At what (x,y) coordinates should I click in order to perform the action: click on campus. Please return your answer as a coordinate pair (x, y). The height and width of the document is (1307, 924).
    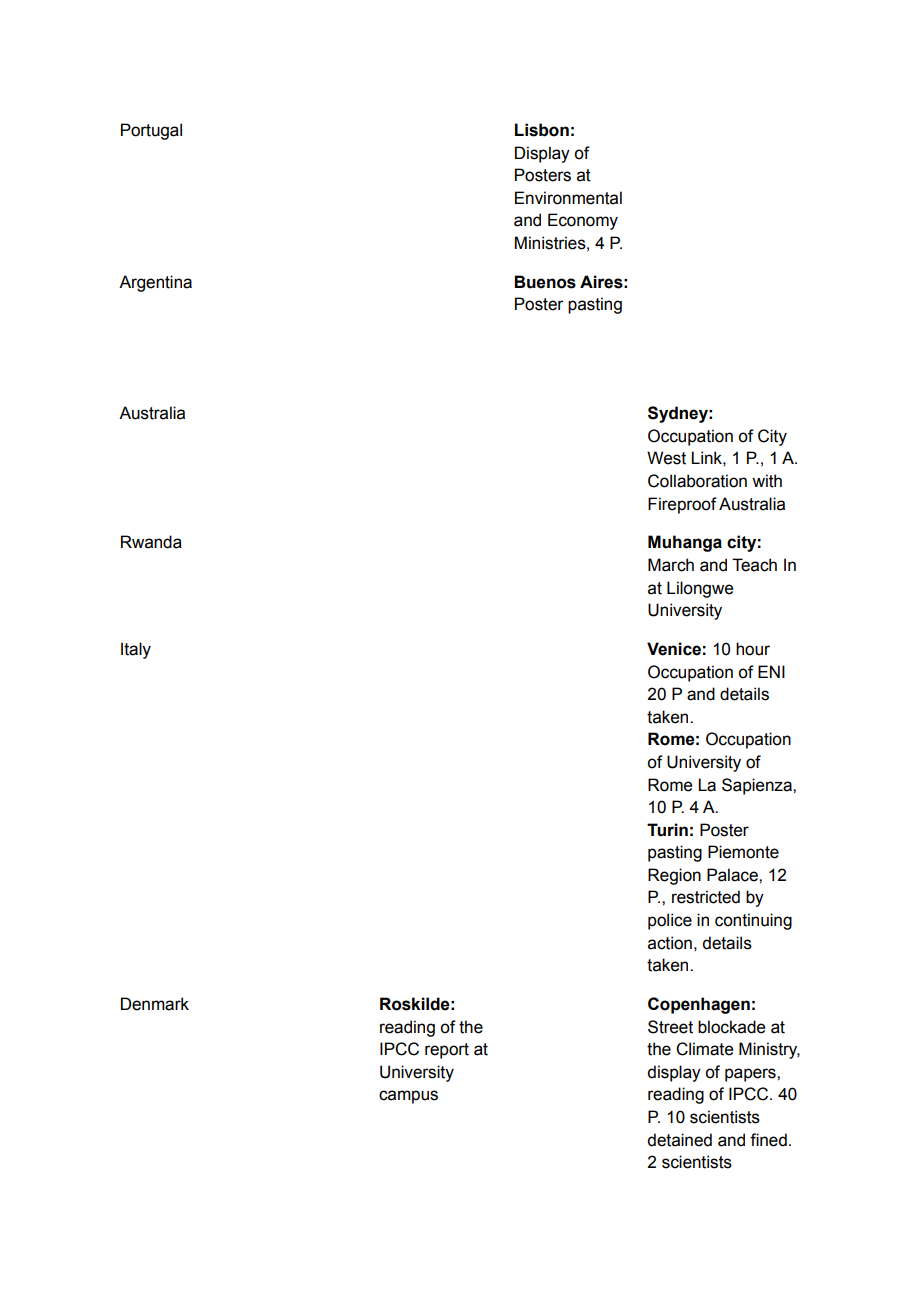
    Looking at the image, I should click on (408, 1097).
